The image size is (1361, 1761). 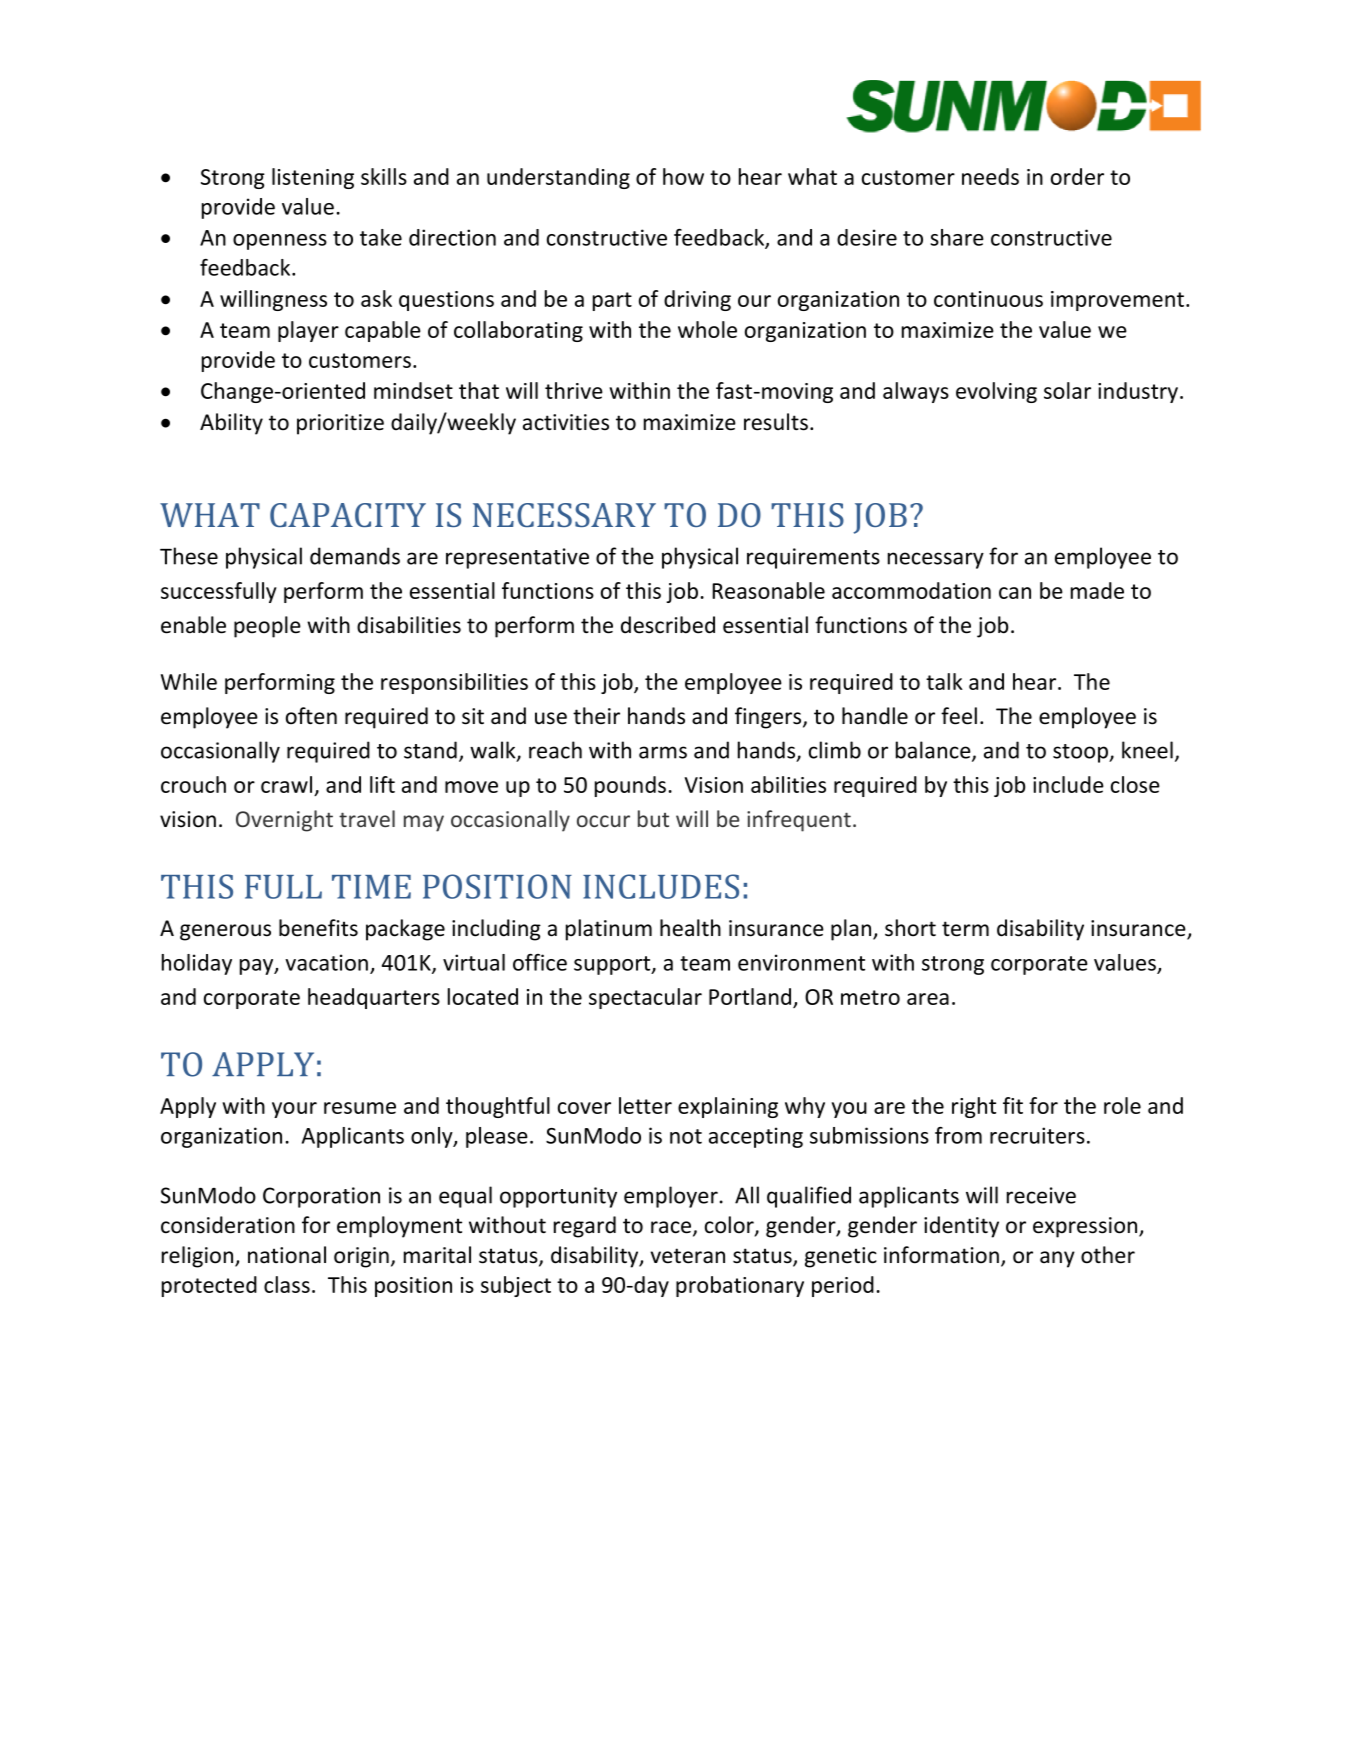 I want to click on needs, so click(x=990, y=176).
